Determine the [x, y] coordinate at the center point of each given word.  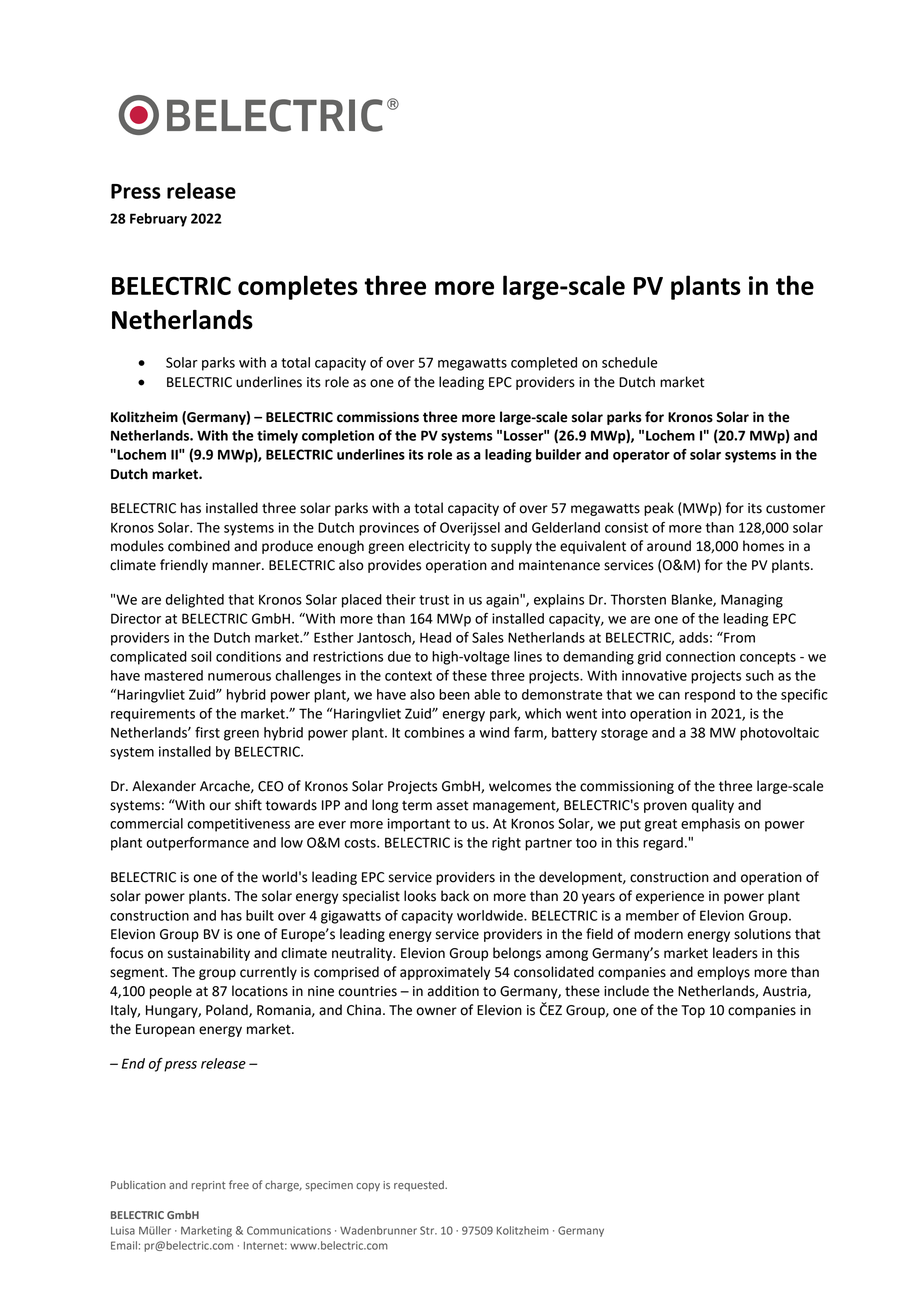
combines [434, 732]
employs [723, 973]
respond [710, 696]
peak [659, 509]
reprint [208, 1186]
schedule [629, 362]
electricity [439, 547]
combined [199, 546]
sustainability [209, 954]
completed [544, 364]
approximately [445, 973]
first [207, 732]
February [158, 220]
